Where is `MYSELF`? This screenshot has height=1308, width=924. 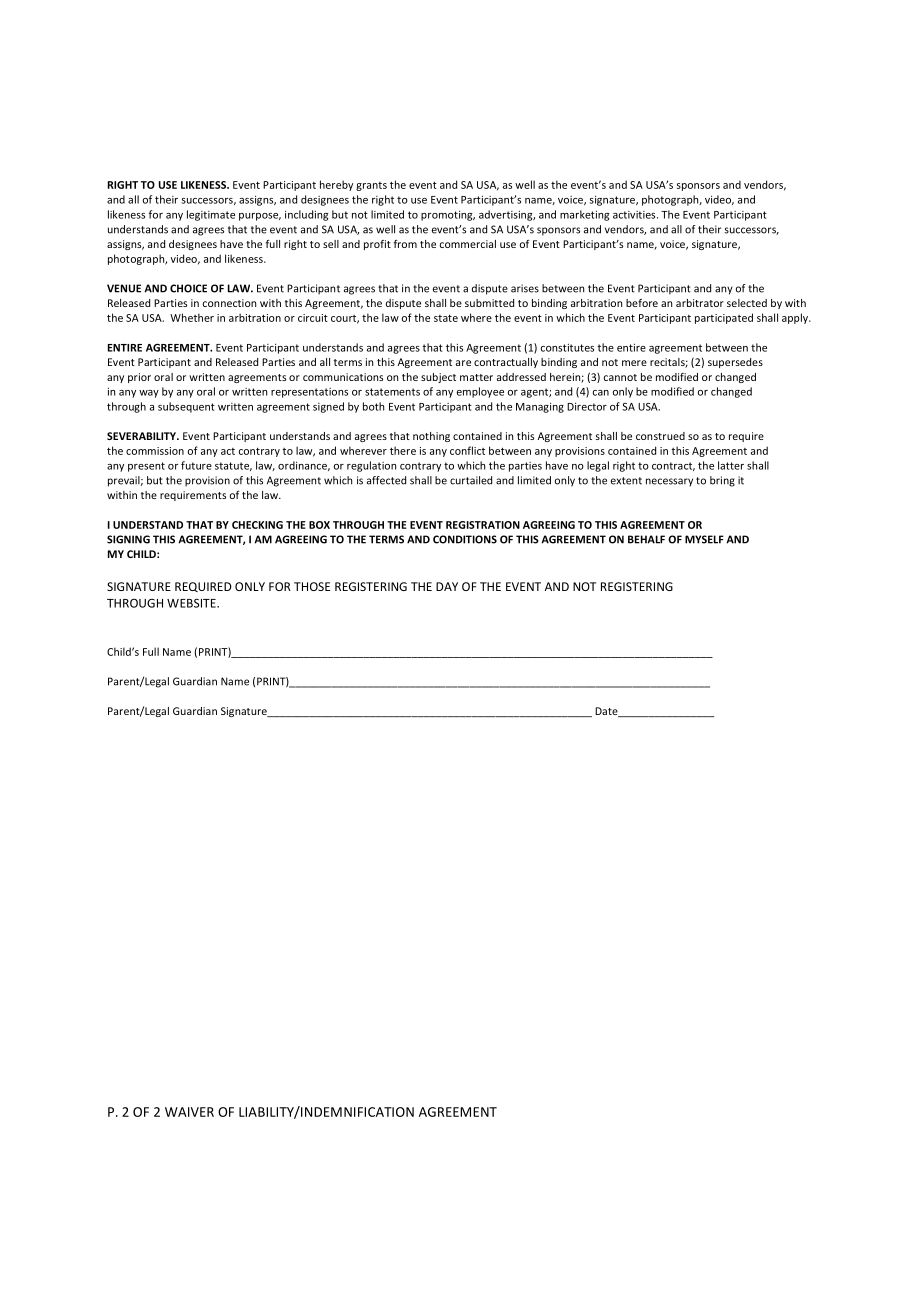 MYSELF is located at coordinates (704, 539).
